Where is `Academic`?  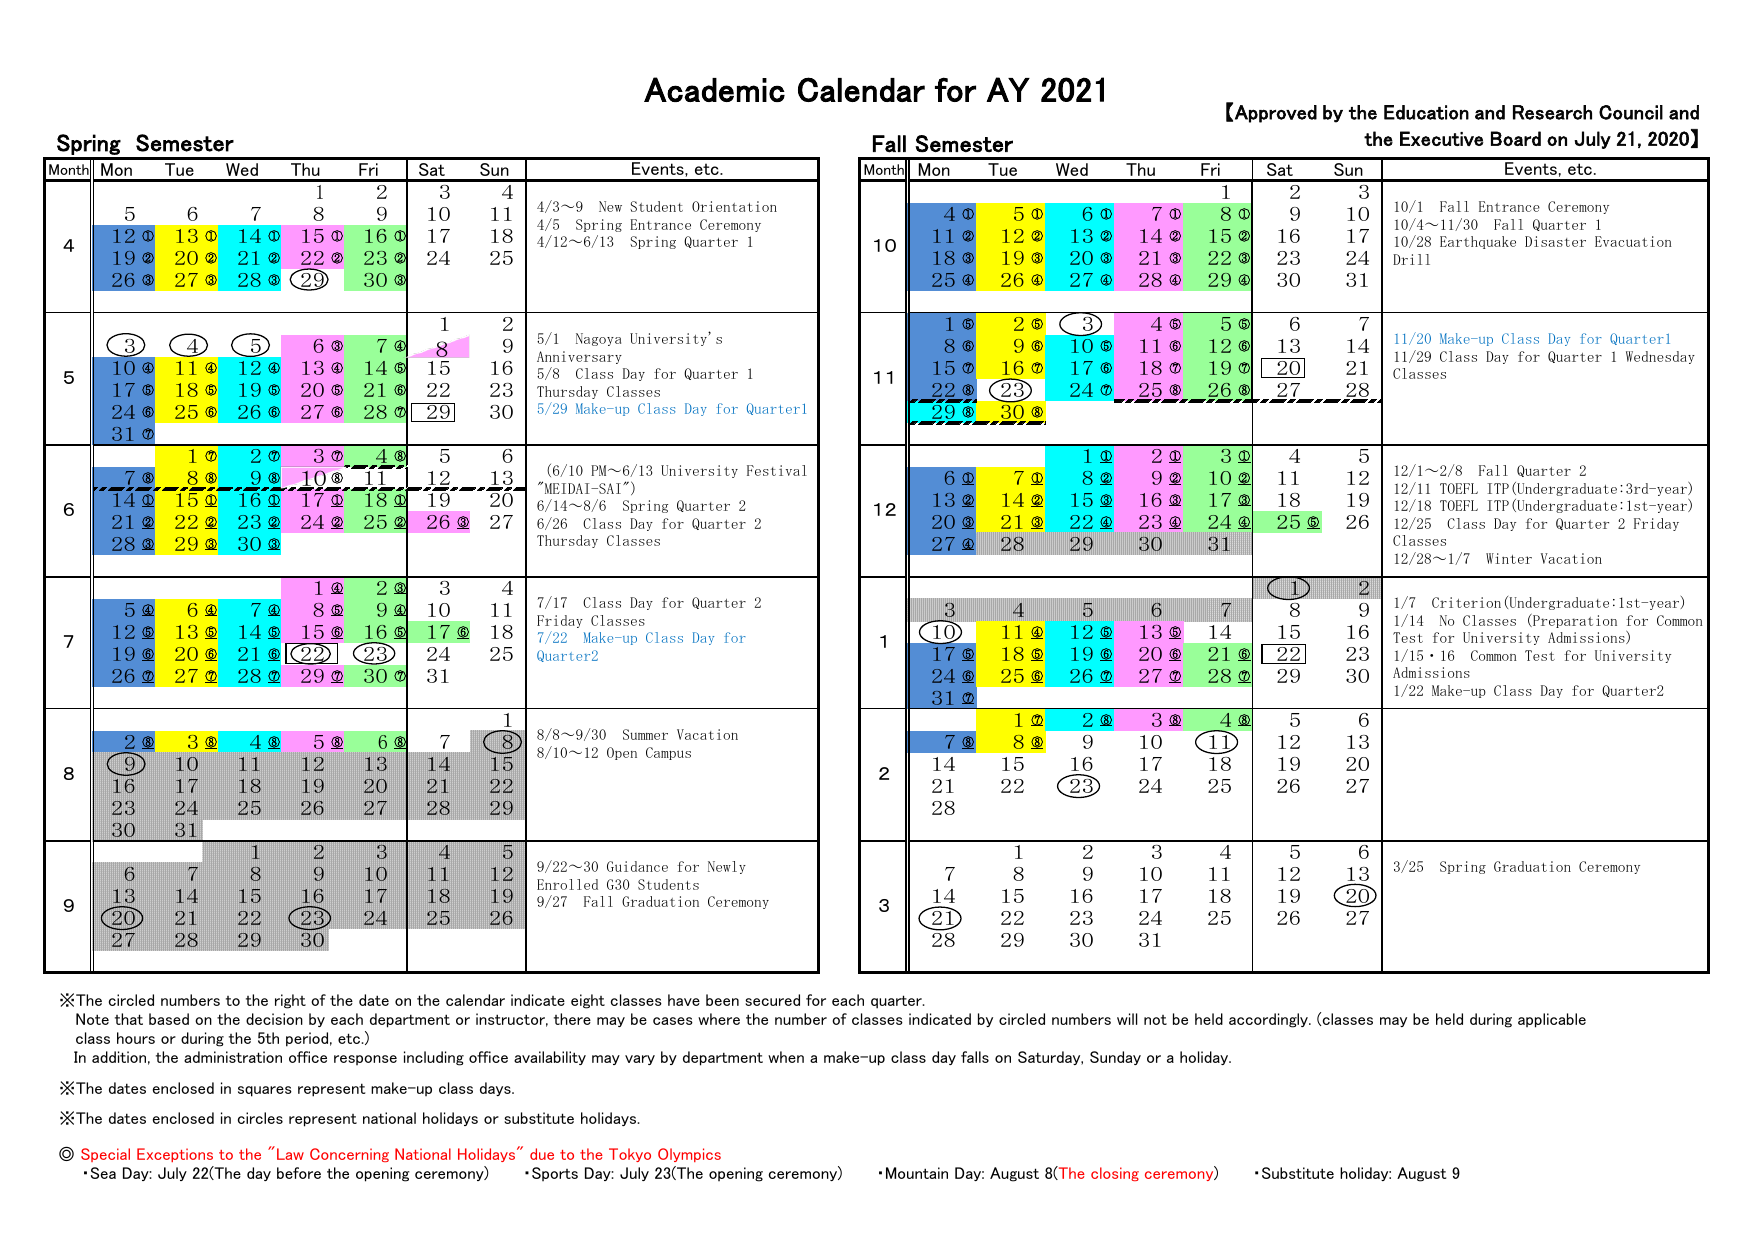
Academic is located at coordinates (714, 89).
